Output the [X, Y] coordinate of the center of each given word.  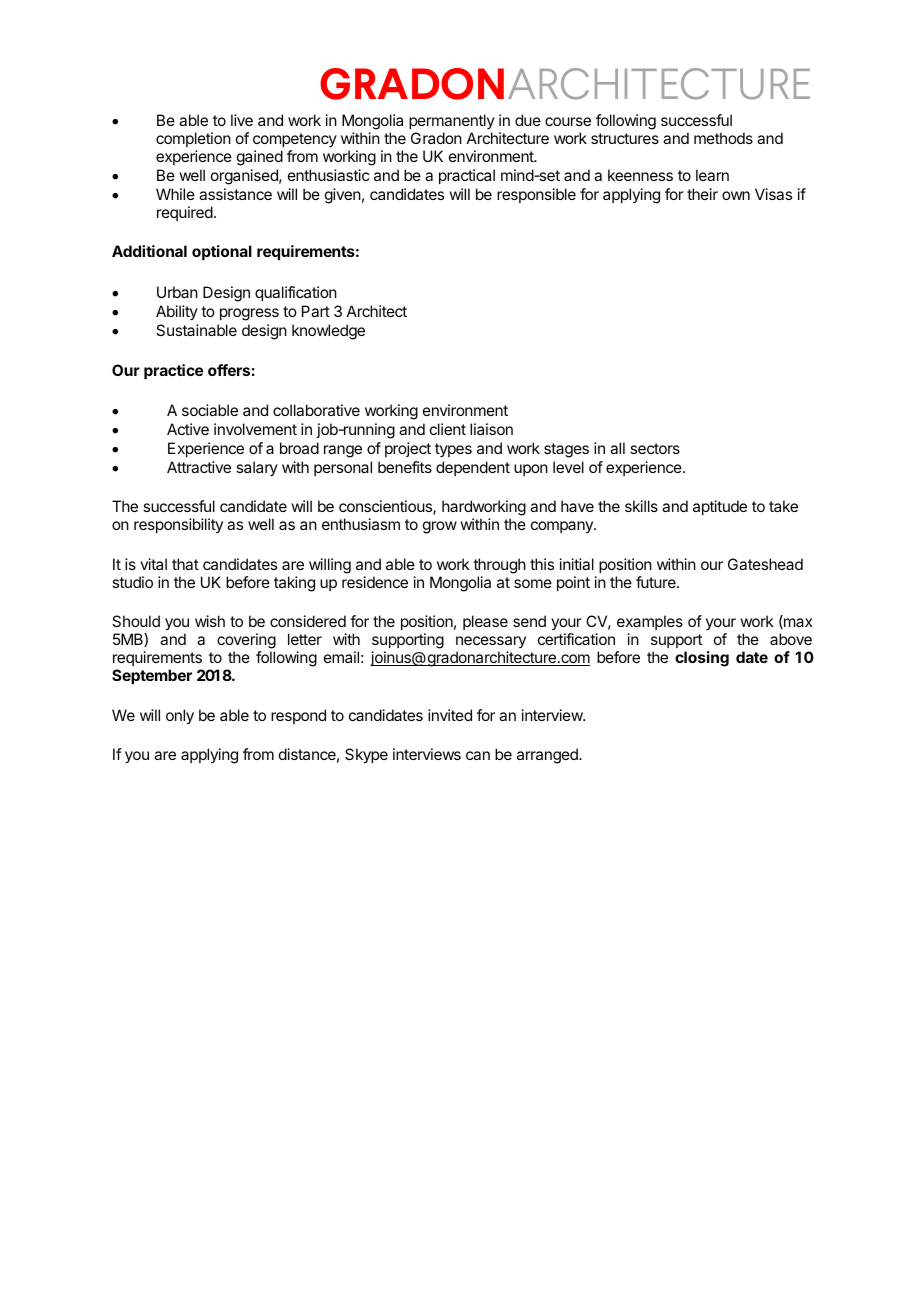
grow [440, 527]
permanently [452, 123]
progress [249, 314]
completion [193, 139]
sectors [655, 448]
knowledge [328, 332]
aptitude [720, 507]
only [180, 717]
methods [723, 138]
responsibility [178, 525]
